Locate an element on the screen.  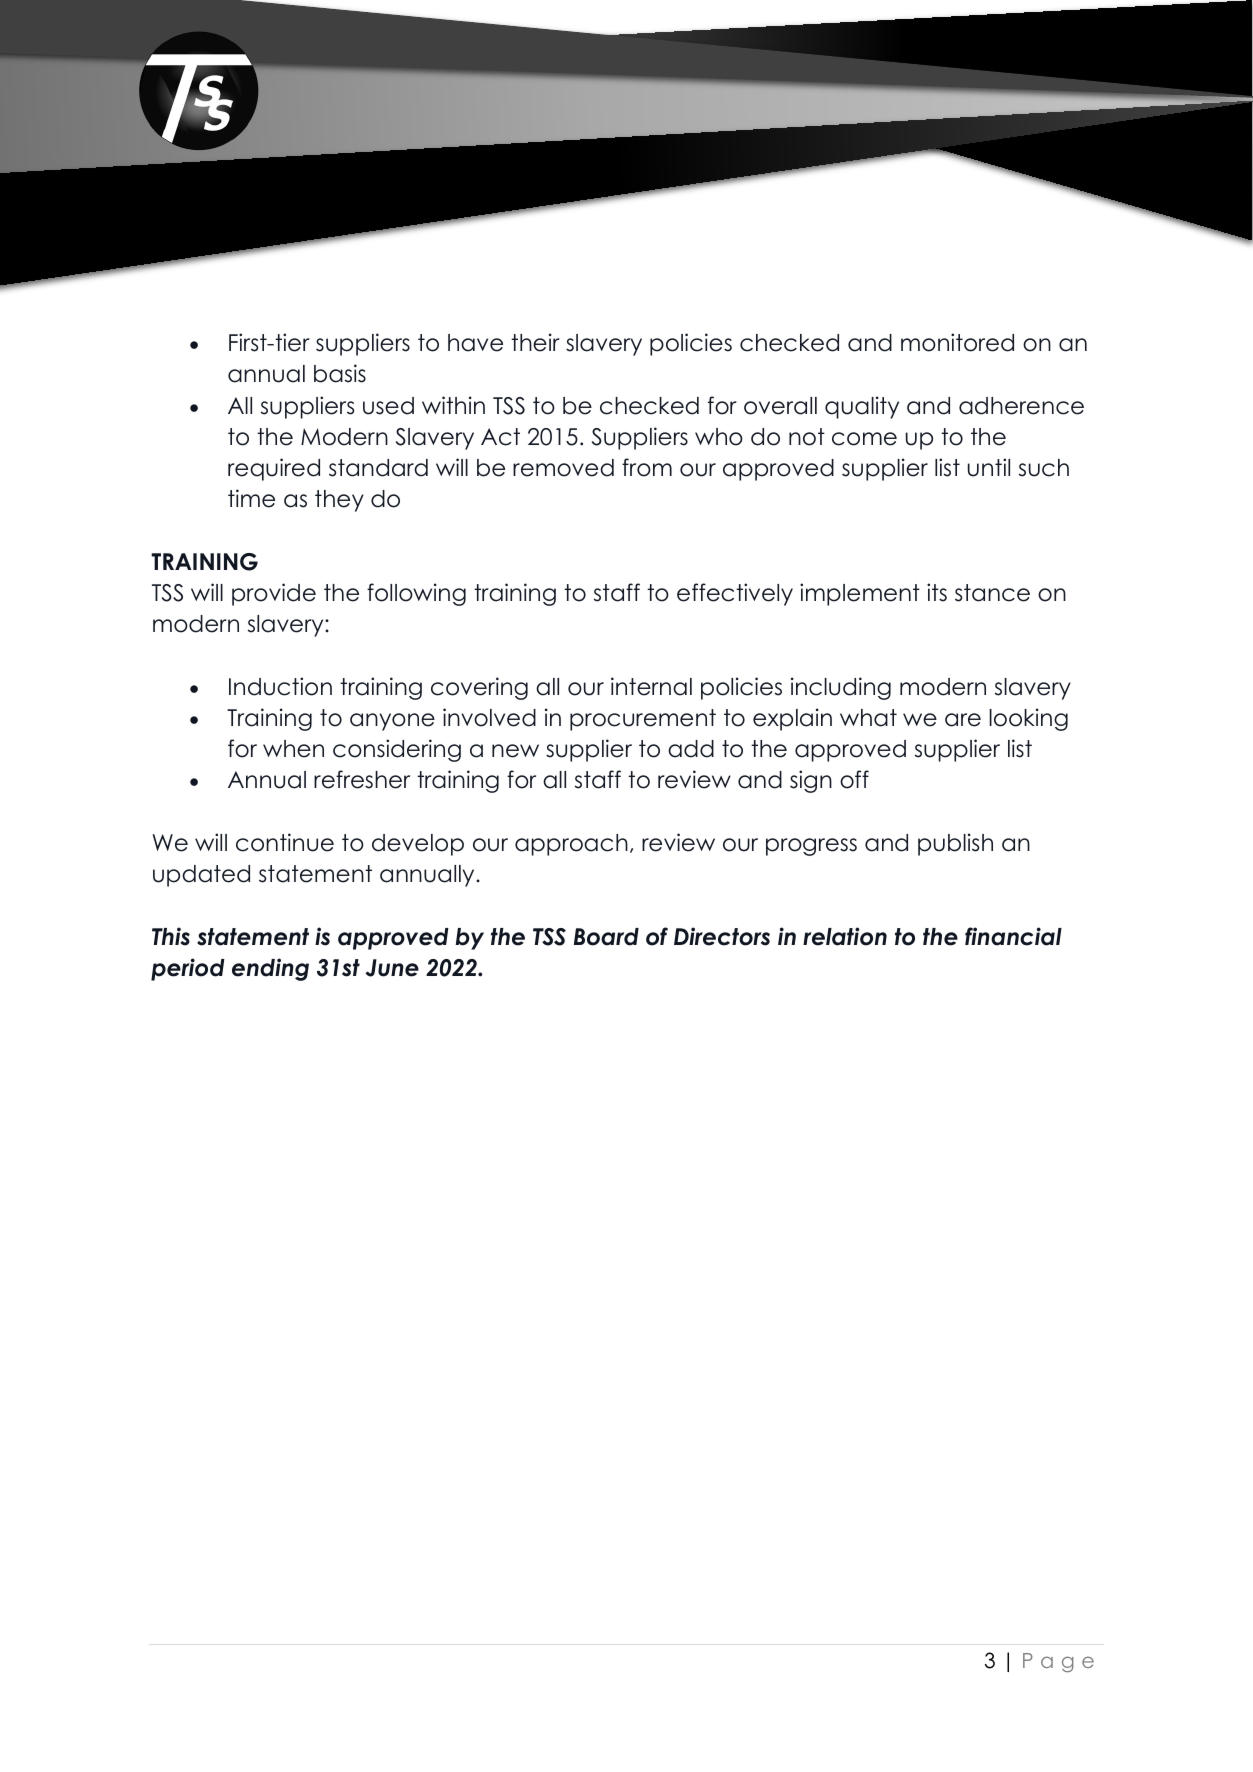
Page is located at coordinates (1058, 1662).
